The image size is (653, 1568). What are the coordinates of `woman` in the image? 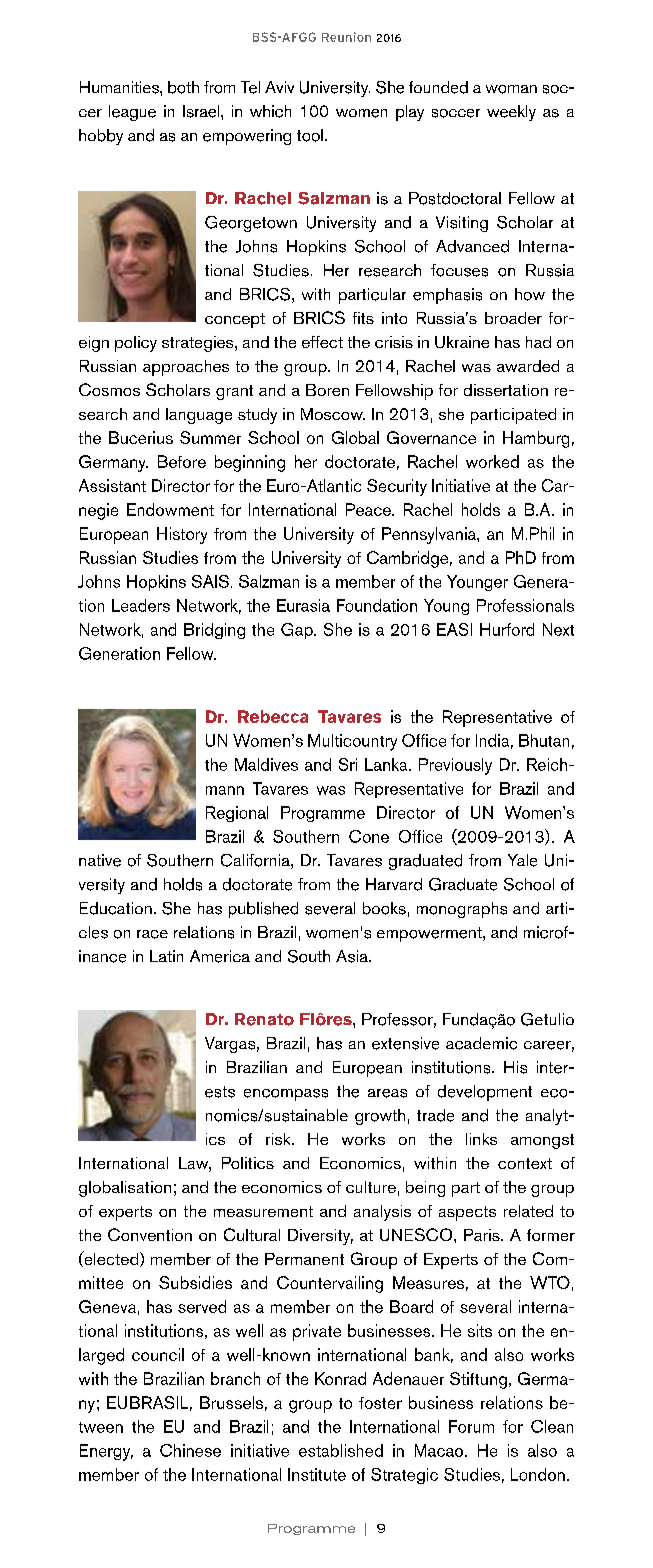 It's located at (511, 89).
